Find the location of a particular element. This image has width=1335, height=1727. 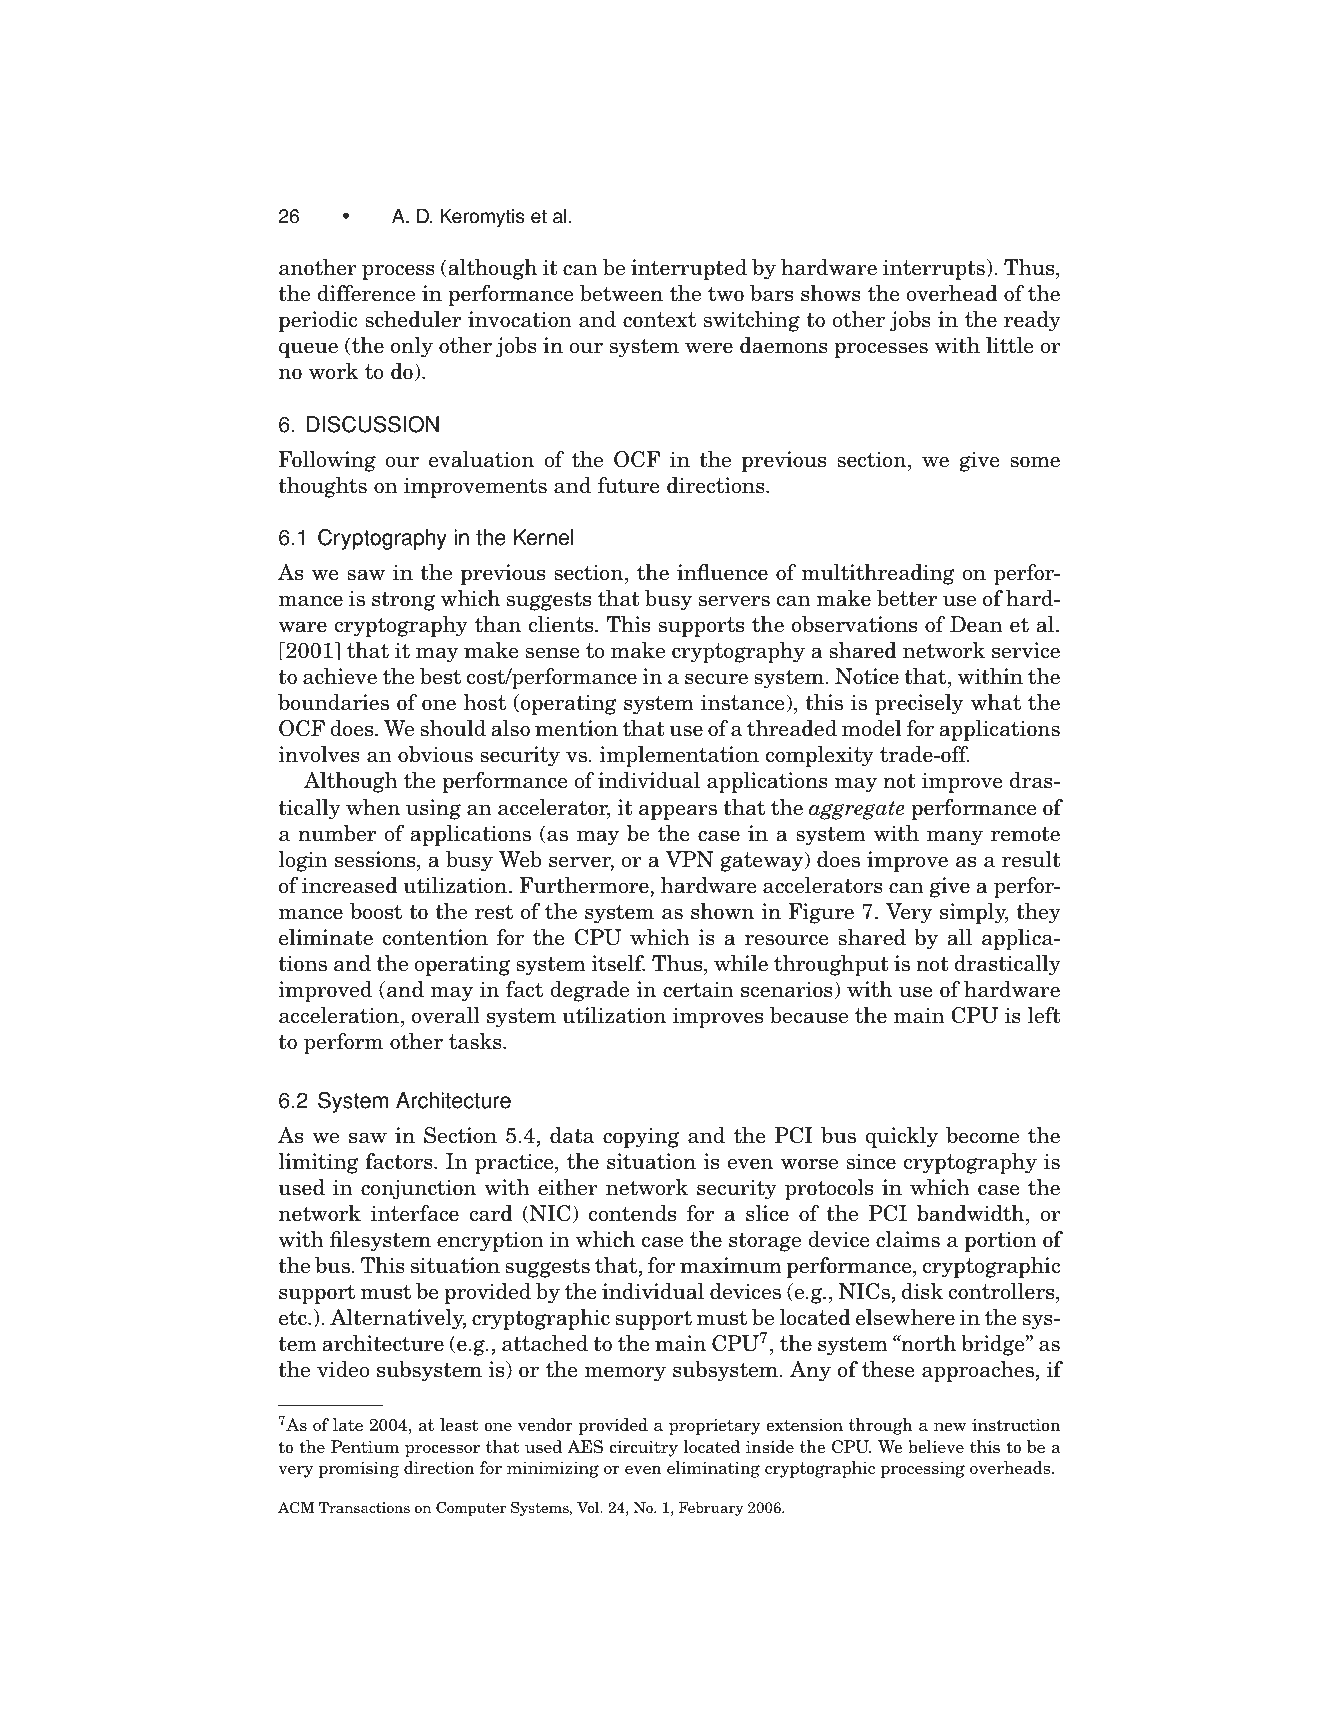

bandwidth is located at coordinates (972, 1213).
